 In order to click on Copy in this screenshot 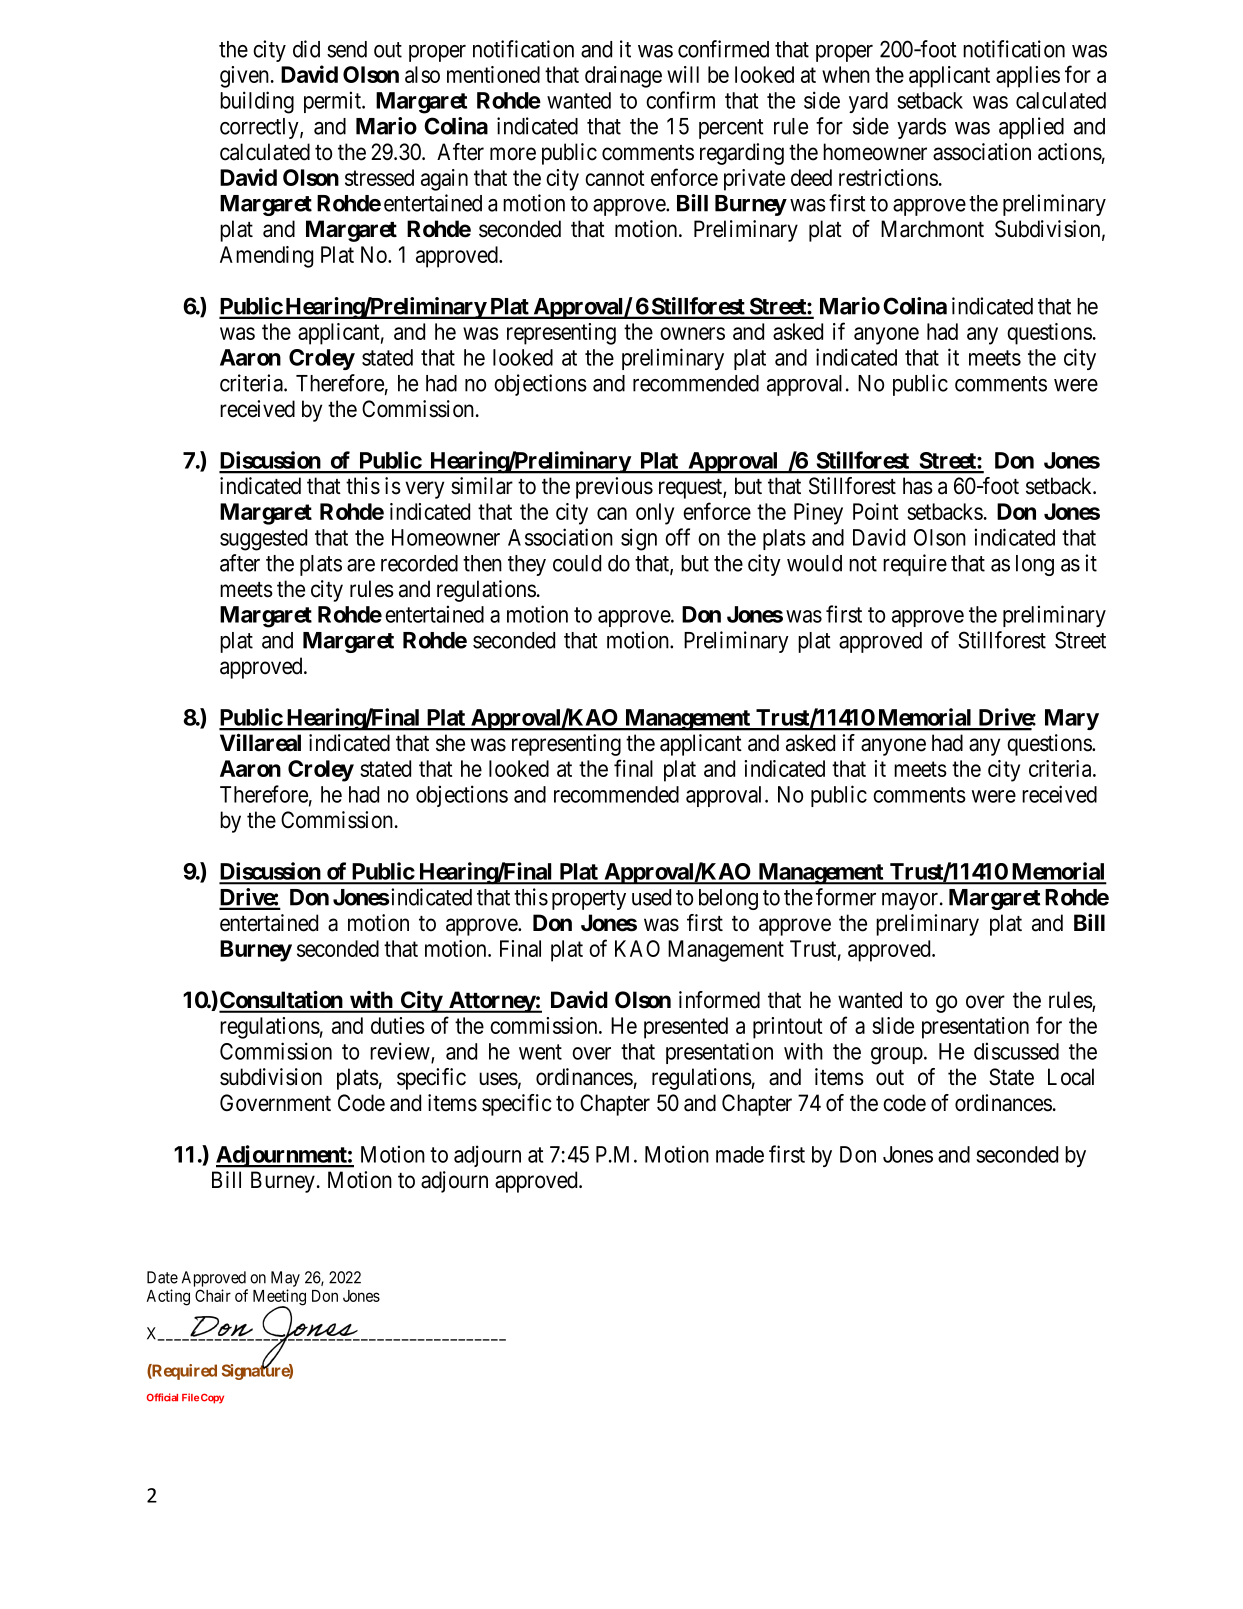, I will do `click(212, 1399)`.
